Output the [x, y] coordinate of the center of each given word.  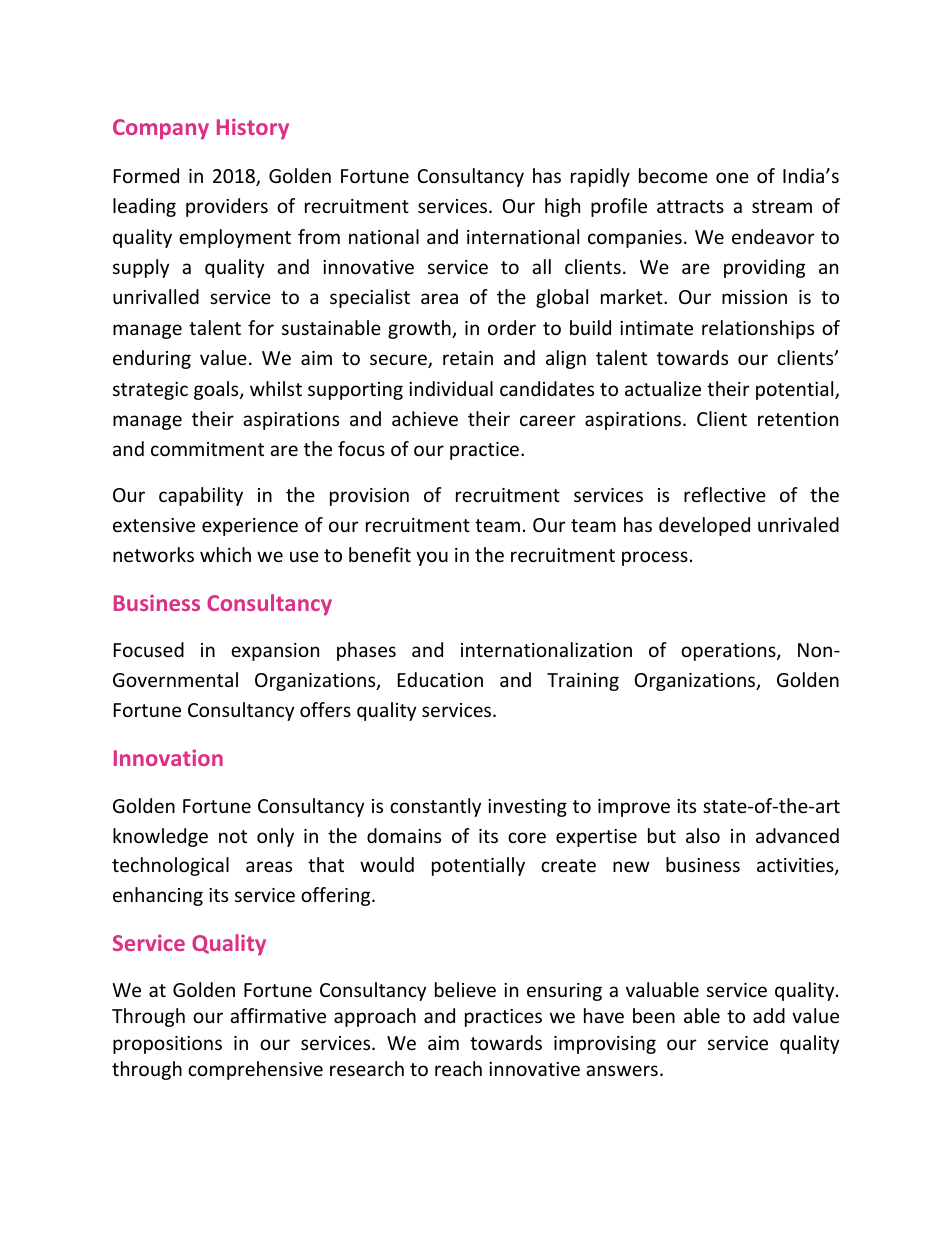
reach [458, 1068]
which [225, 554]
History [253, 128]
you [432, 558]
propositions [167, 1045]
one [732, 177]
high [562, 207]
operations [729, 652]
